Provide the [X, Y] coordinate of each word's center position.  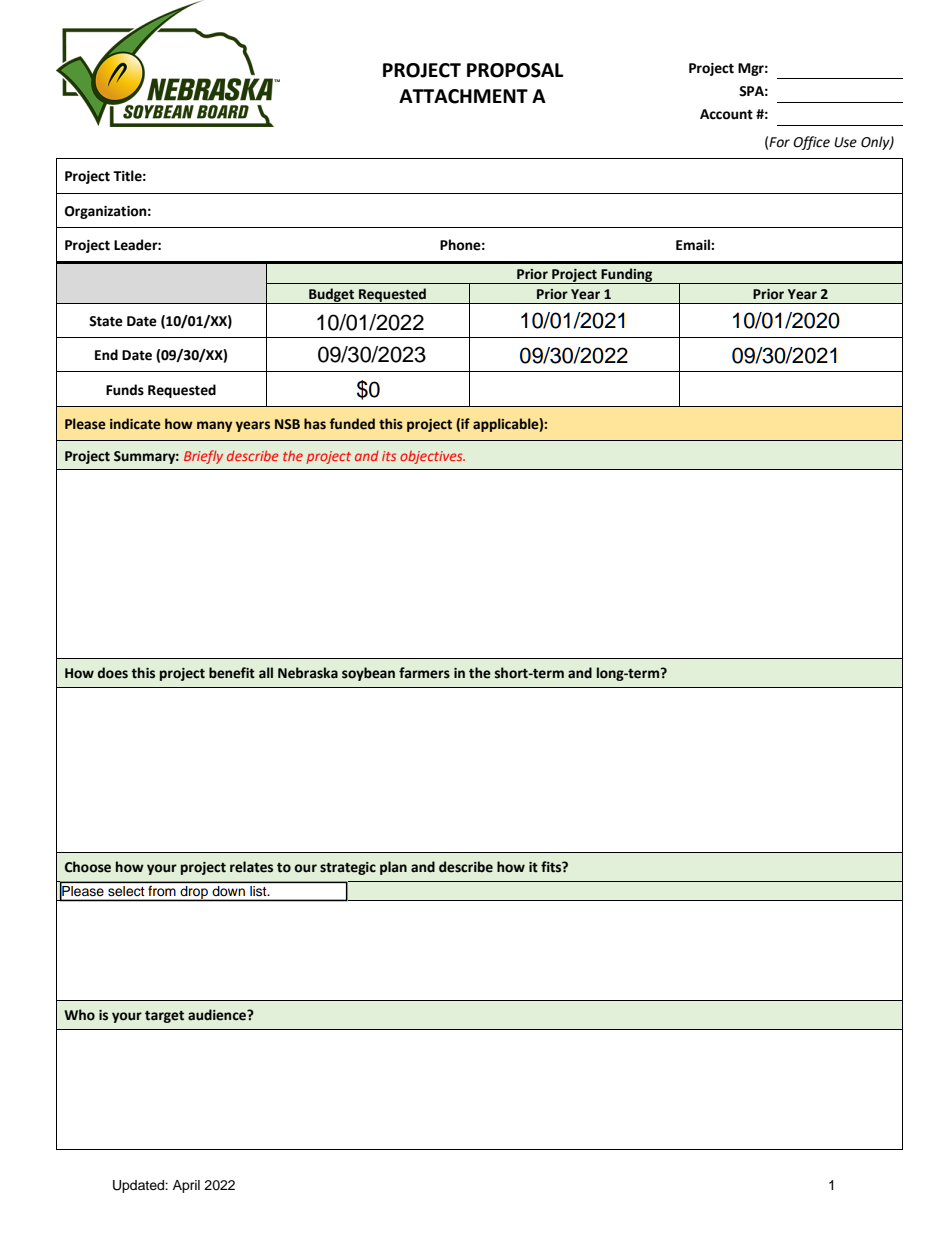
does [113, 673]
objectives [432, 457]
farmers [424, 673]
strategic [348, 868]
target [164, 1017]
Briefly [203, 457]
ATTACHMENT [463, 96]
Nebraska [308, 673]
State [106, 321]
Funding [627, 276]
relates [251, 867]
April [186, 1186]
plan [393, 868]
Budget [331, 296]
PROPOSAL [515, 70]
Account [726, 114]
